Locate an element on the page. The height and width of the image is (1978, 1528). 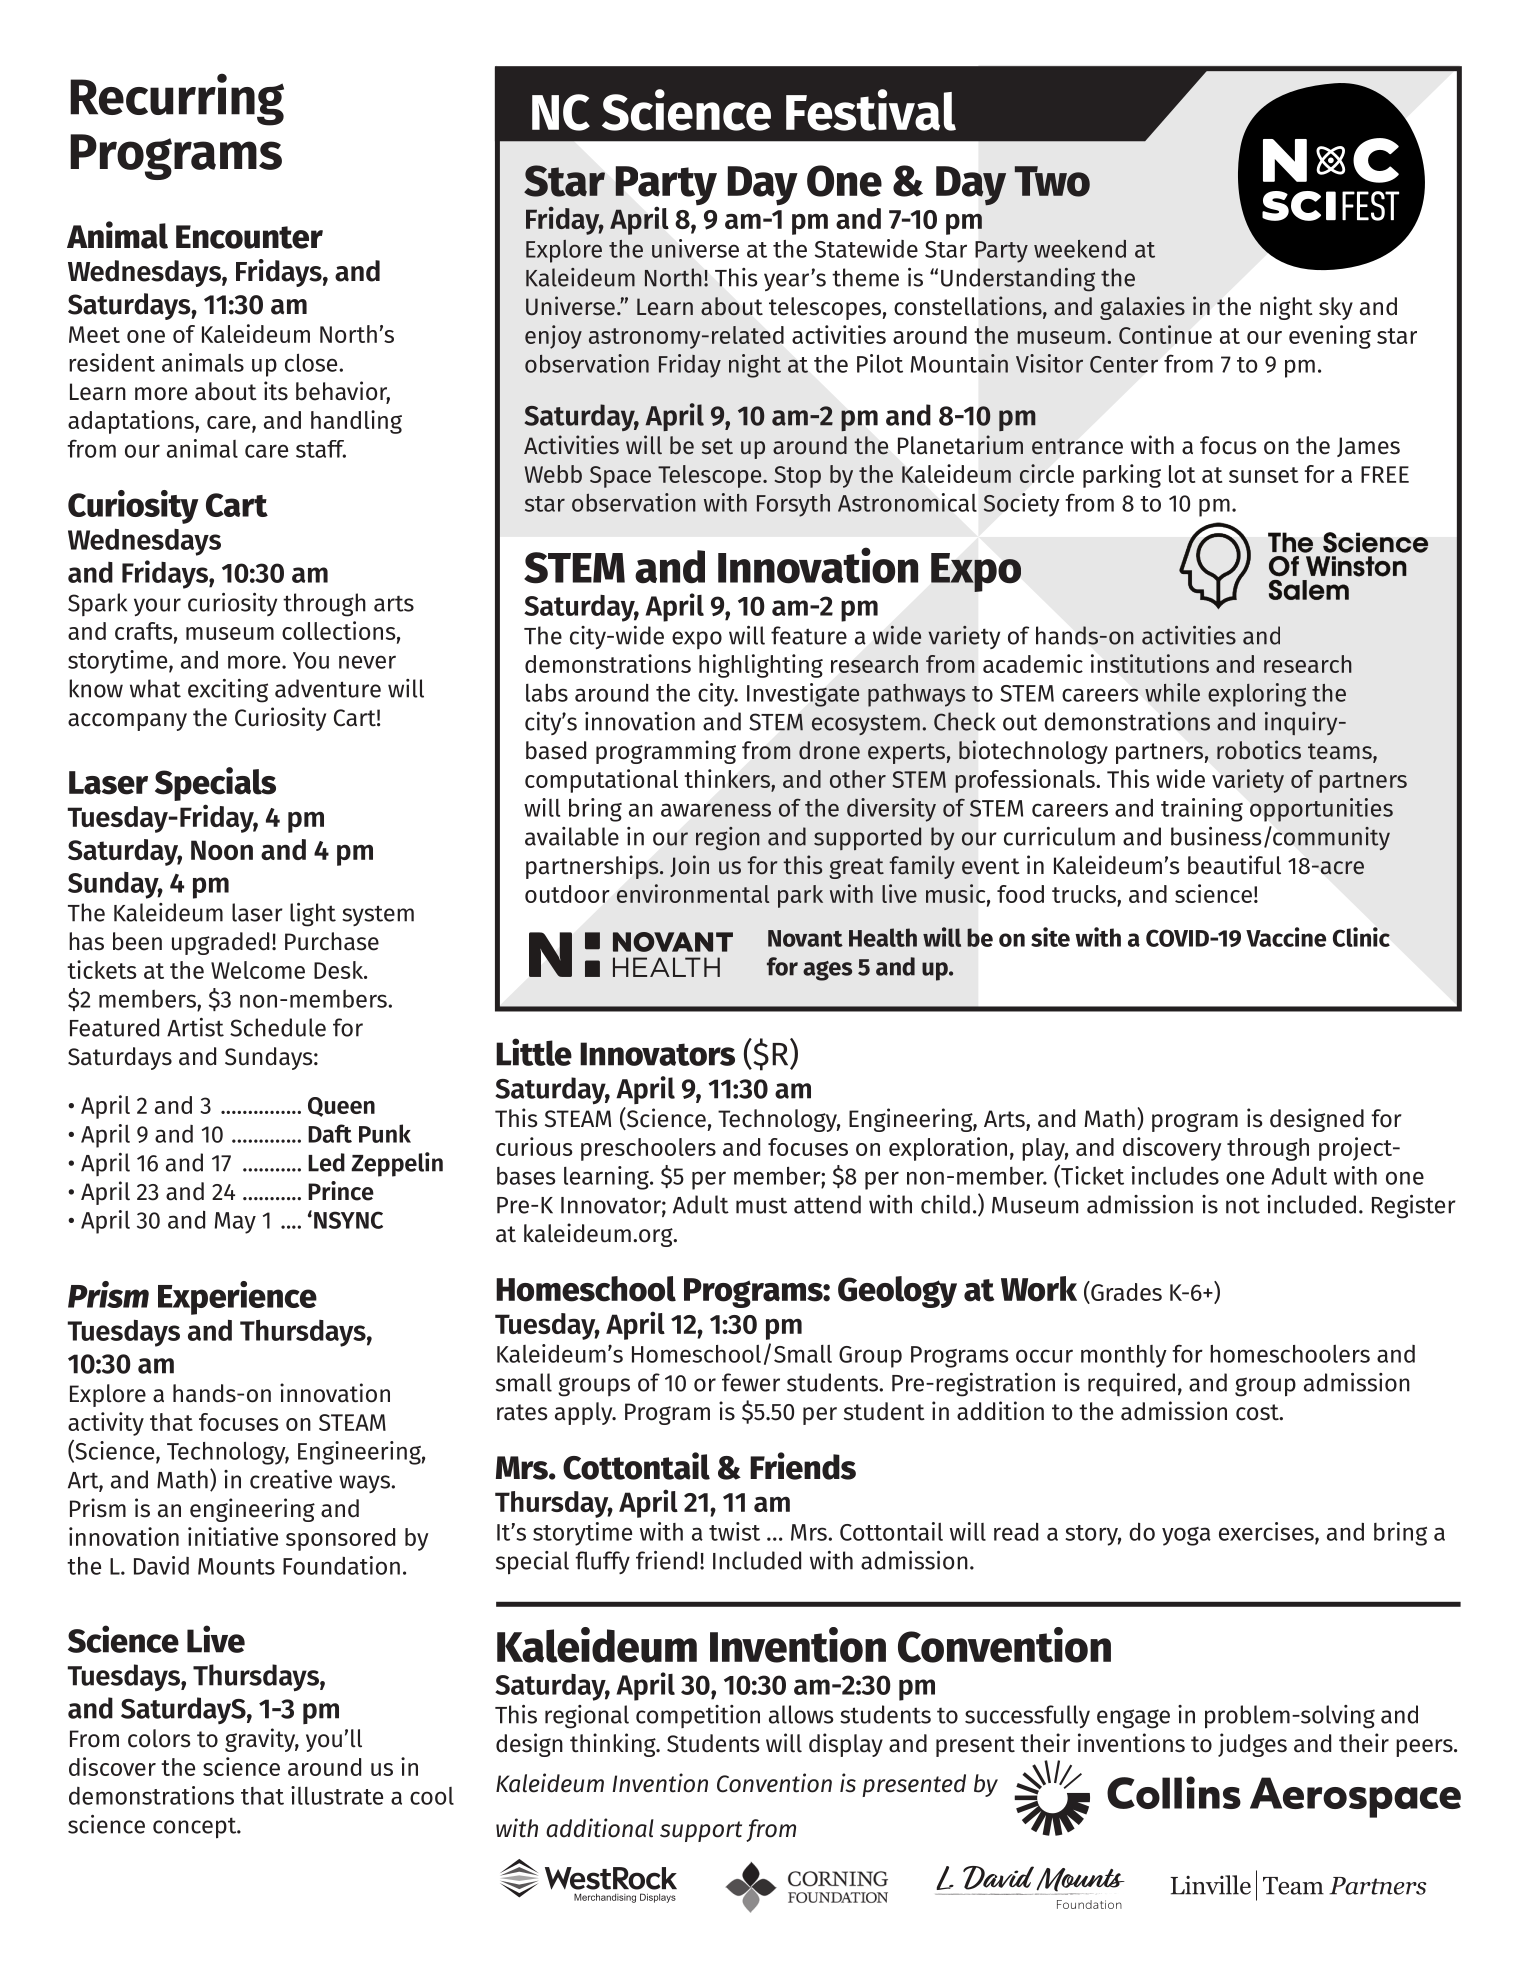
Recurring is located at coordinates (177, 99).
